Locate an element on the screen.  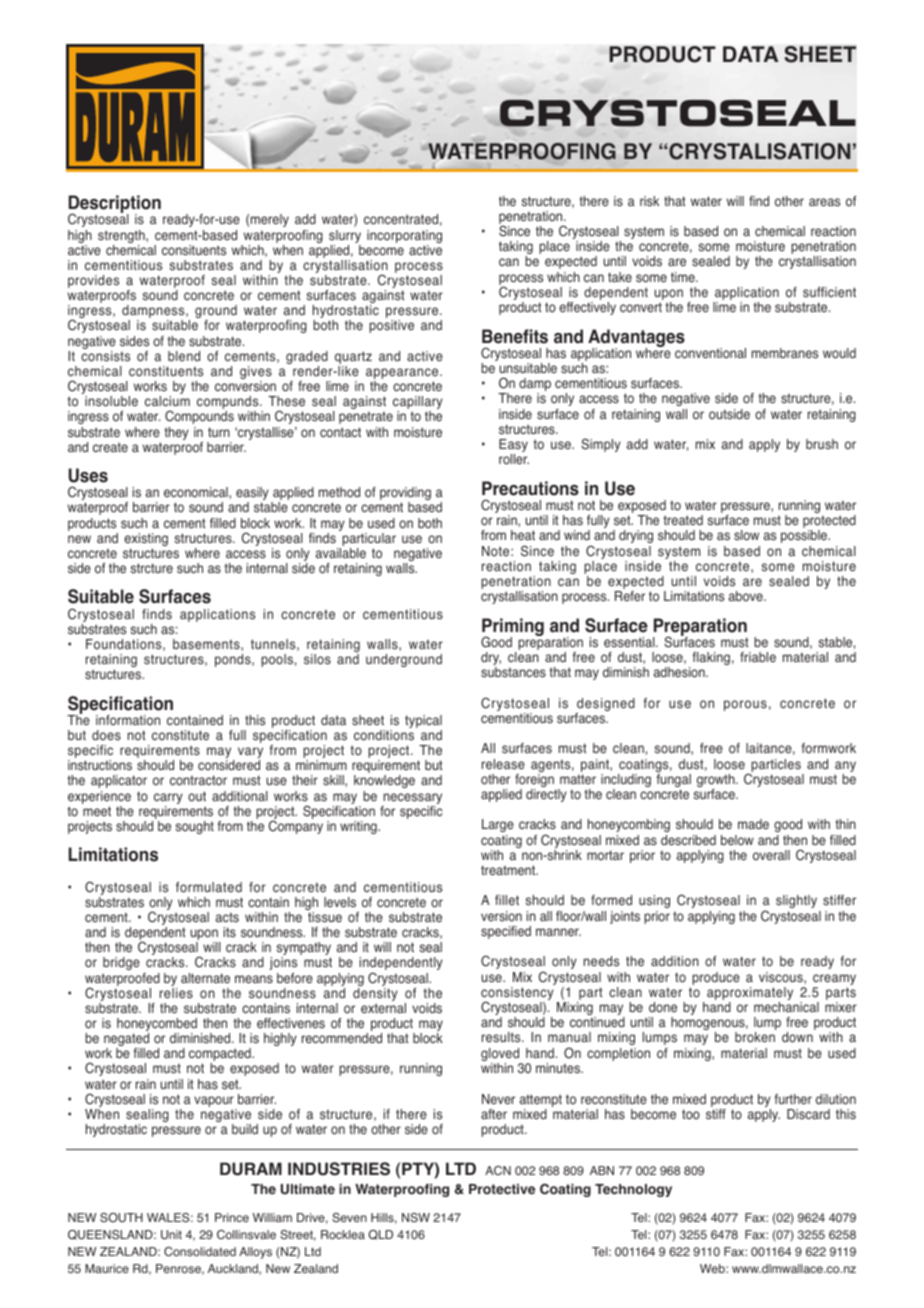
porous is located at coordinates (745, 705).
